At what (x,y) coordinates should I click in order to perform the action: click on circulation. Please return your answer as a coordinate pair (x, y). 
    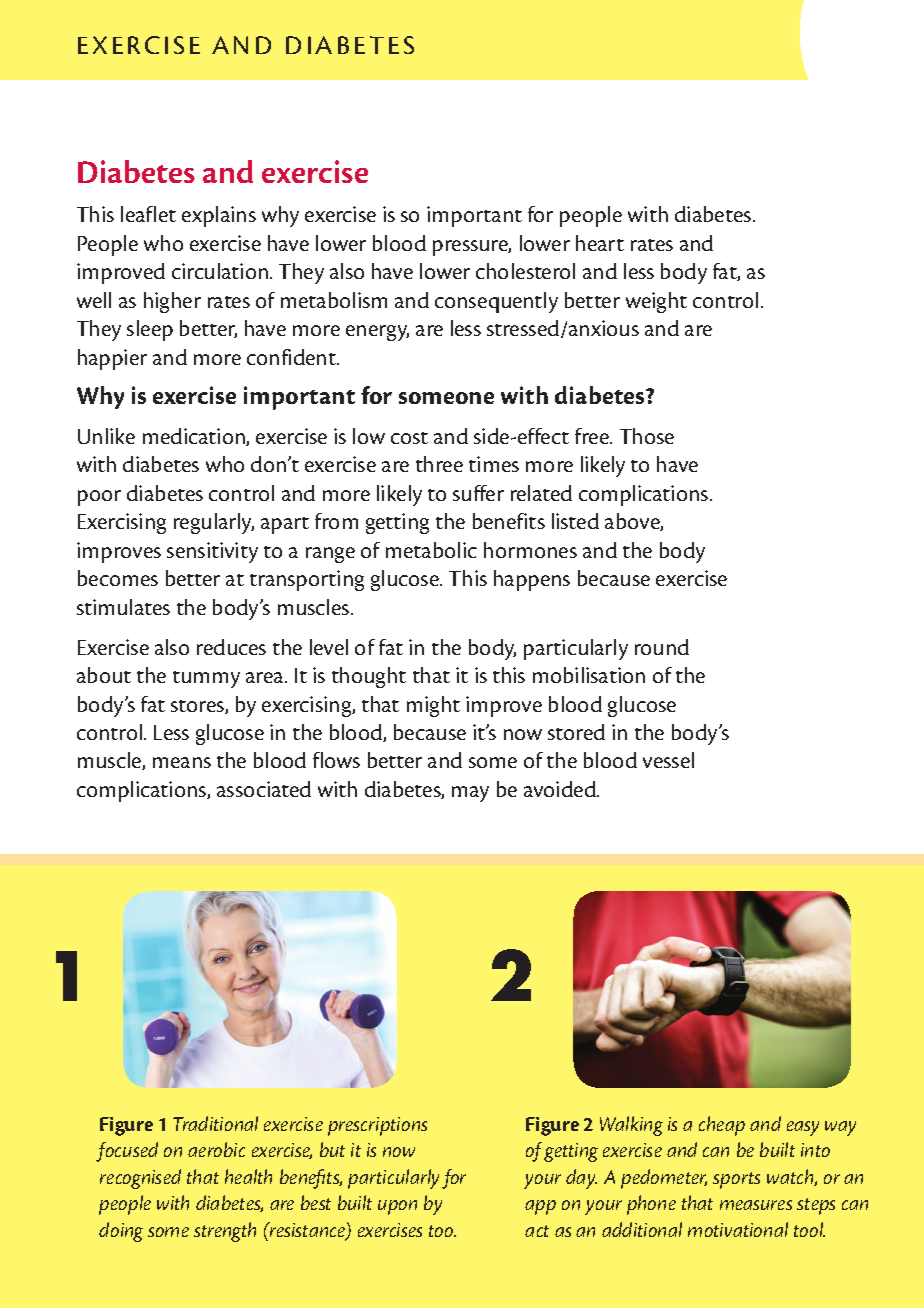
    Looking at the image, I should click on (220, 271).
